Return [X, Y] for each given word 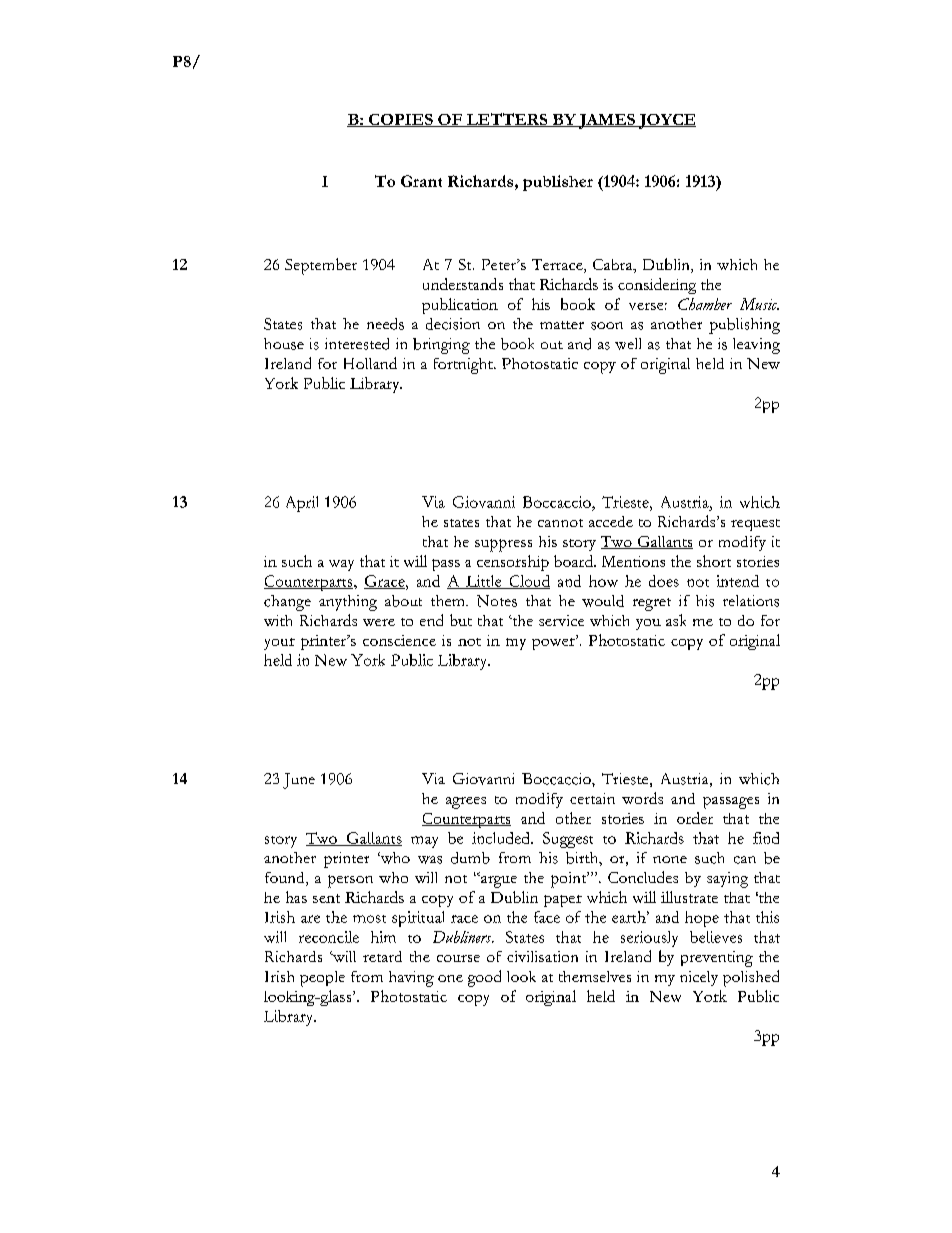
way [341, 565]
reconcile [329, 937]
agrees [466, 803]
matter [562, 325]
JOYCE [666, 121]
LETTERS [507, 120]
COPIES [401, 120]
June [299, 781]
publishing [744, 326]
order [695, 818]
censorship [513, 563]
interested [357, 344]
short [714, 561]
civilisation [542, 956]
